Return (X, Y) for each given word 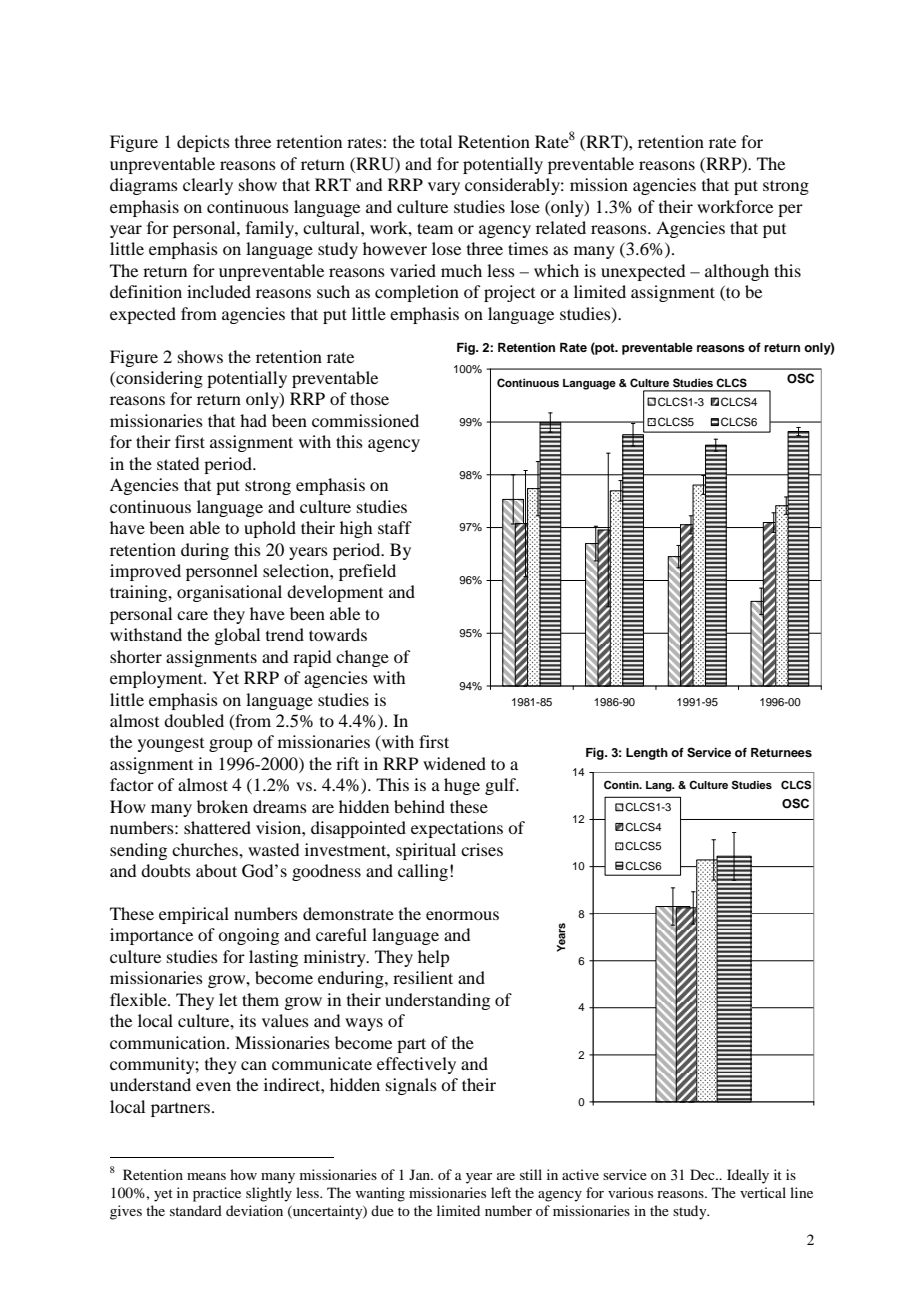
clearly (208, 186)
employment (157, 679)
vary (444, 188)
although (737, 272)
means (206, 1176)
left (501, 1192)
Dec (703, 1174)
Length (647, 754)
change (362, 658)
